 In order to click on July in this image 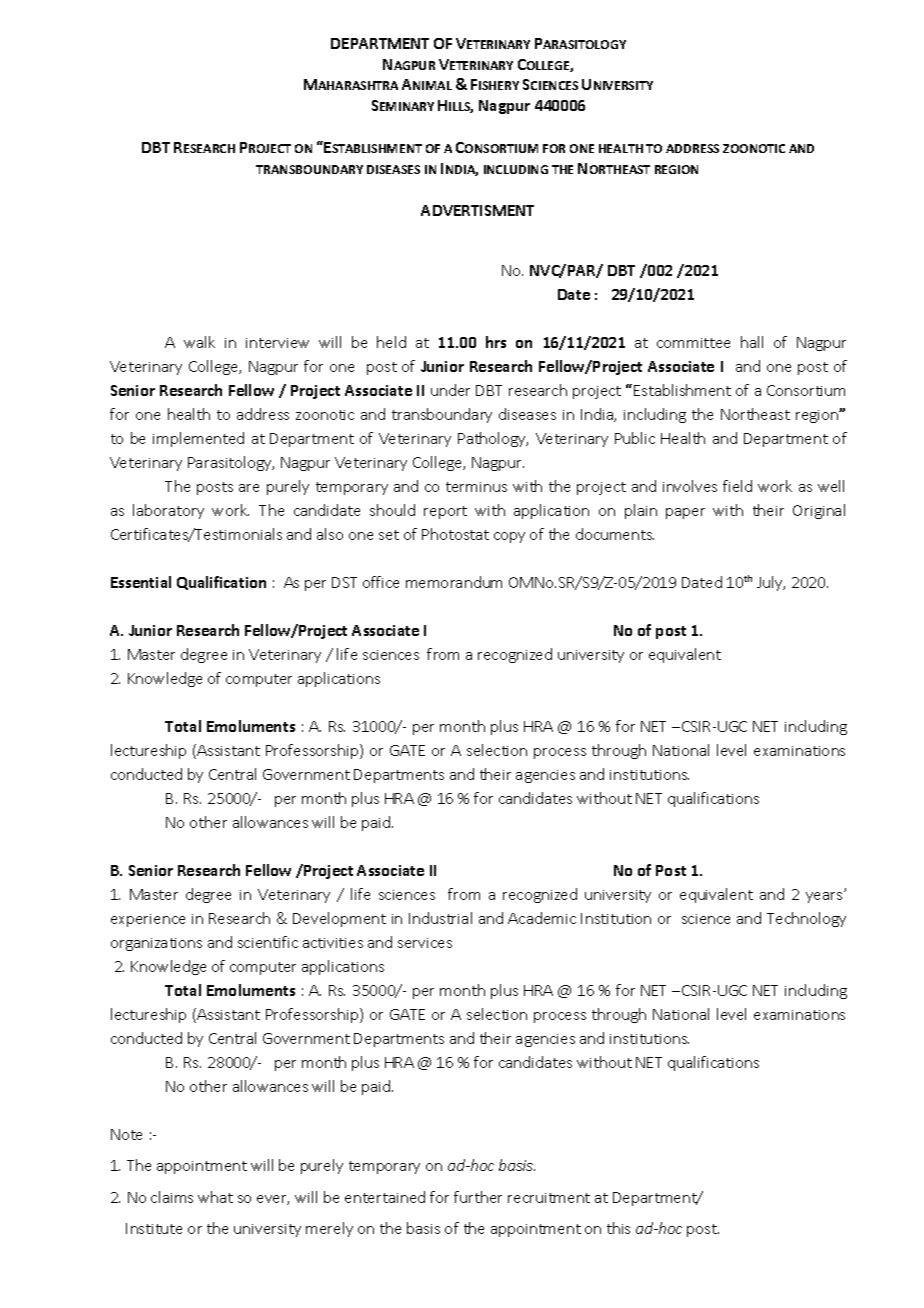, I will do `click(771, 583)`.
